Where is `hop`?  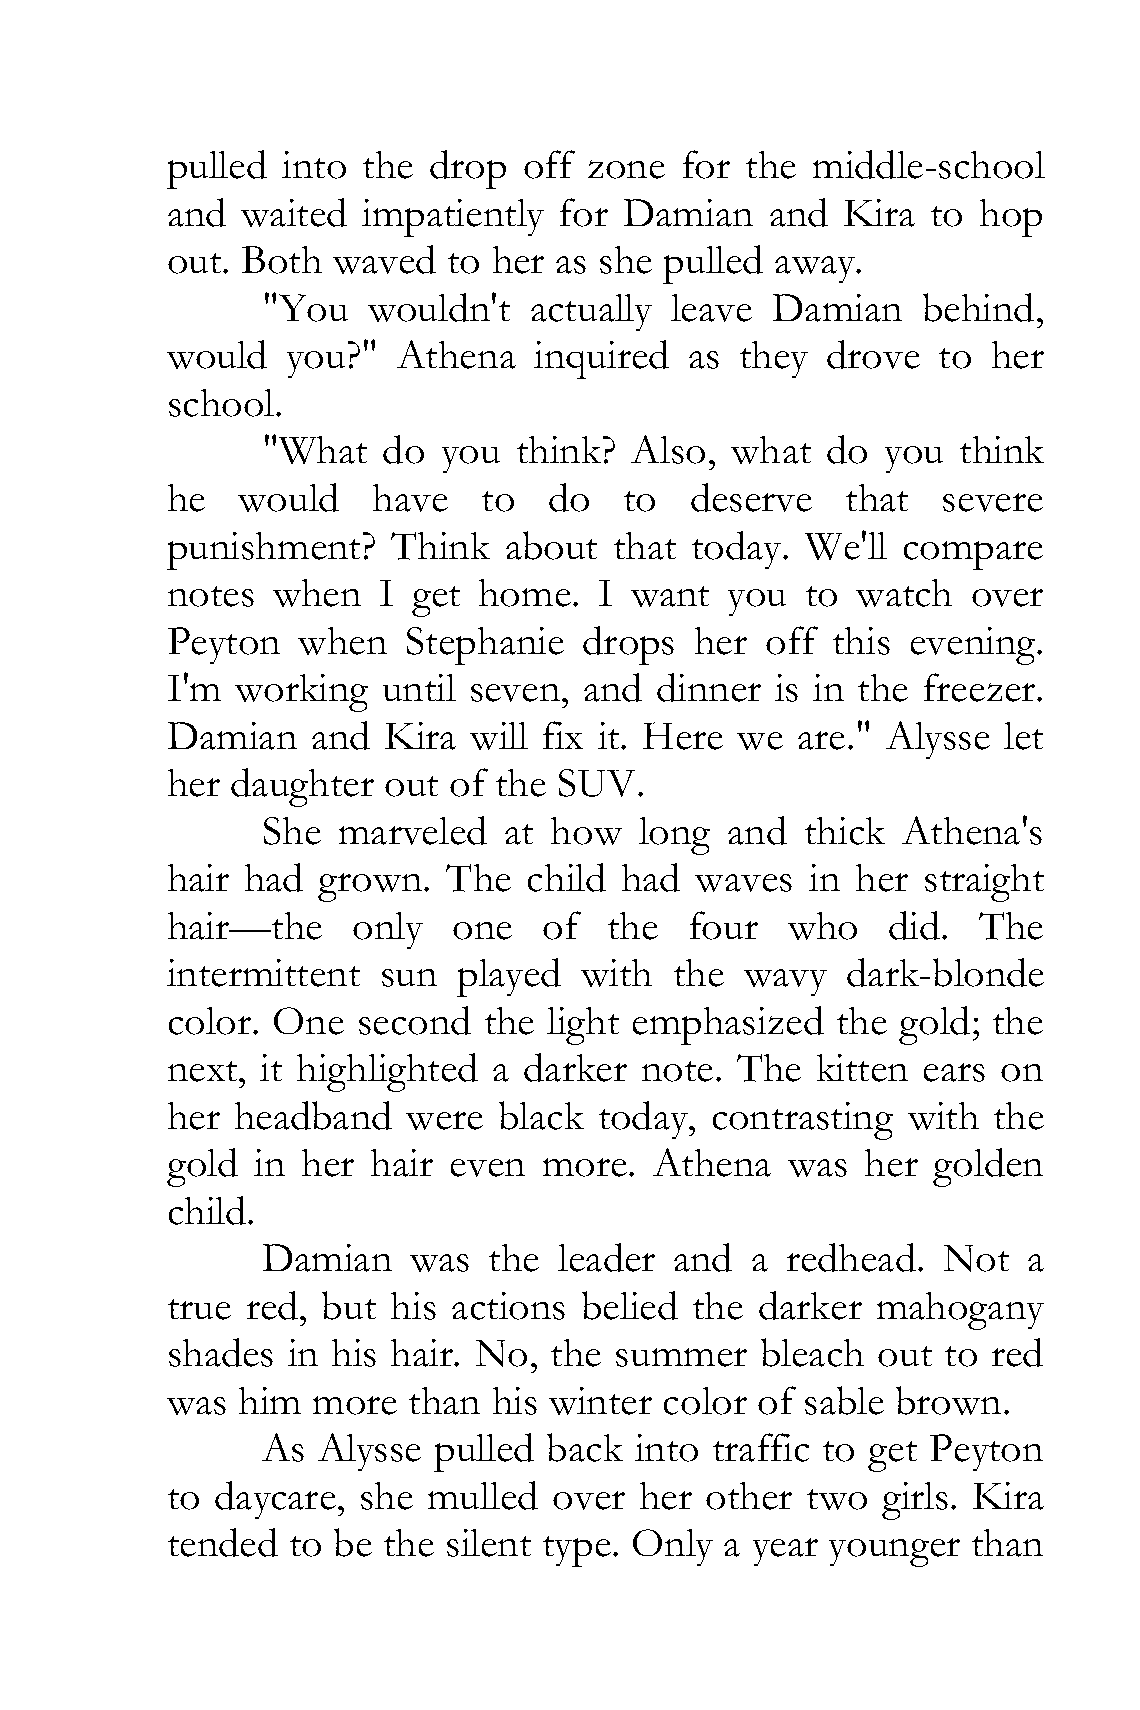
hop is located at coordinates (1011, 218).
